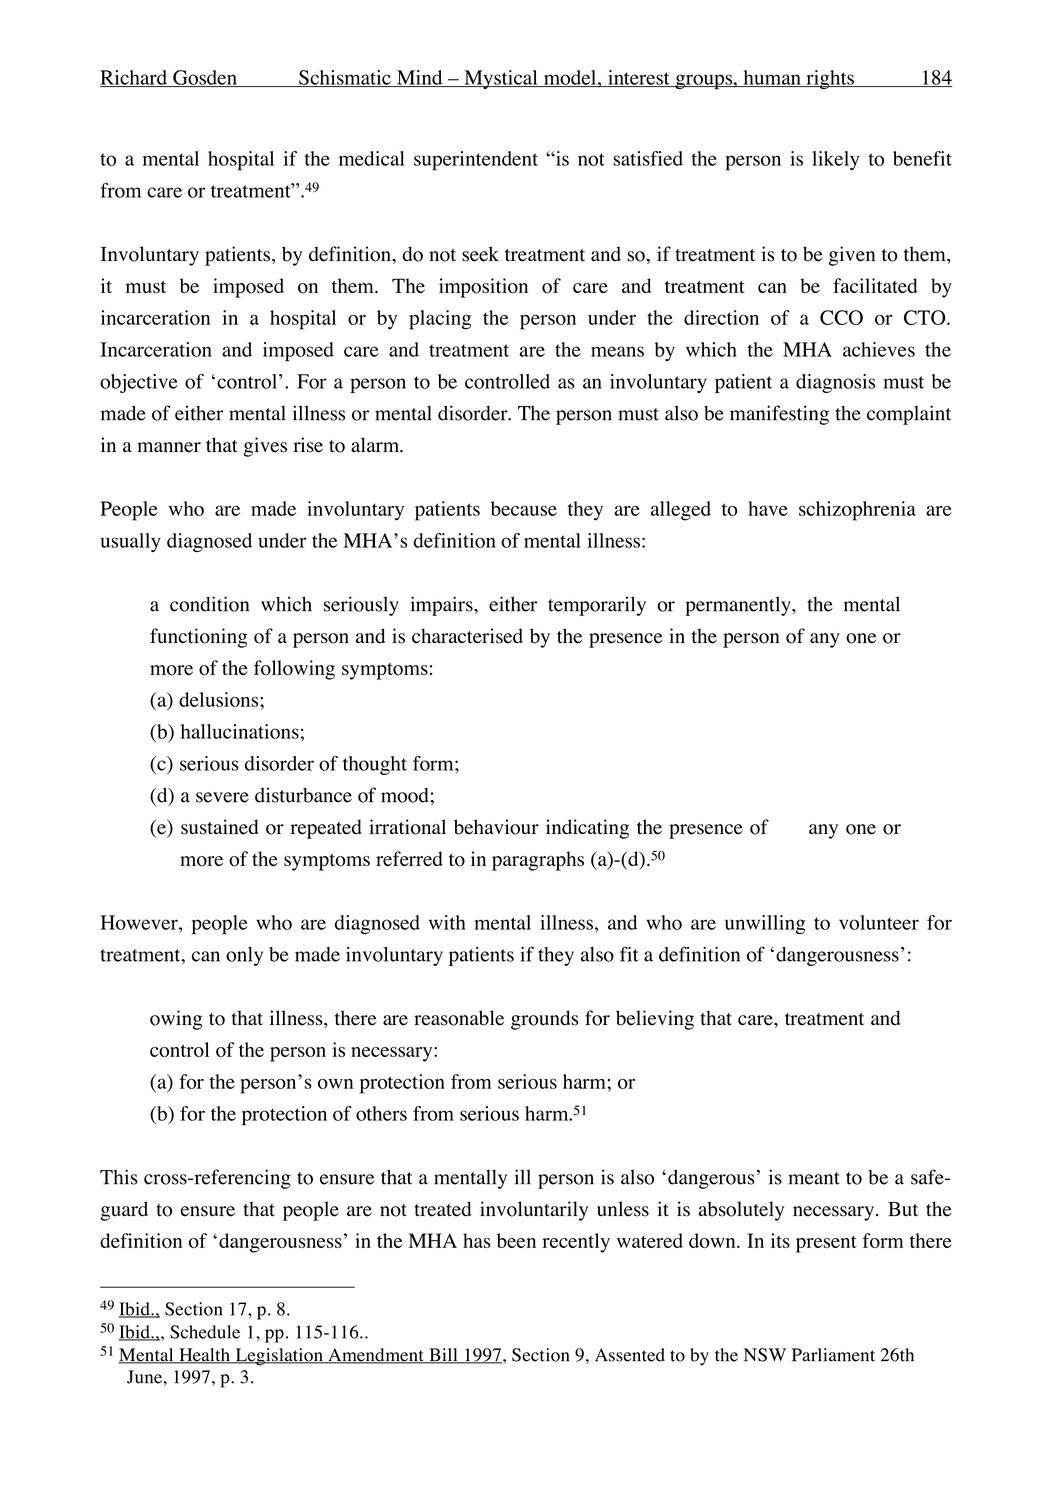 The image size is (1052, 1489). Describe the element at coordinates (501, 79) in the page. I see `Mystical` at that location.
